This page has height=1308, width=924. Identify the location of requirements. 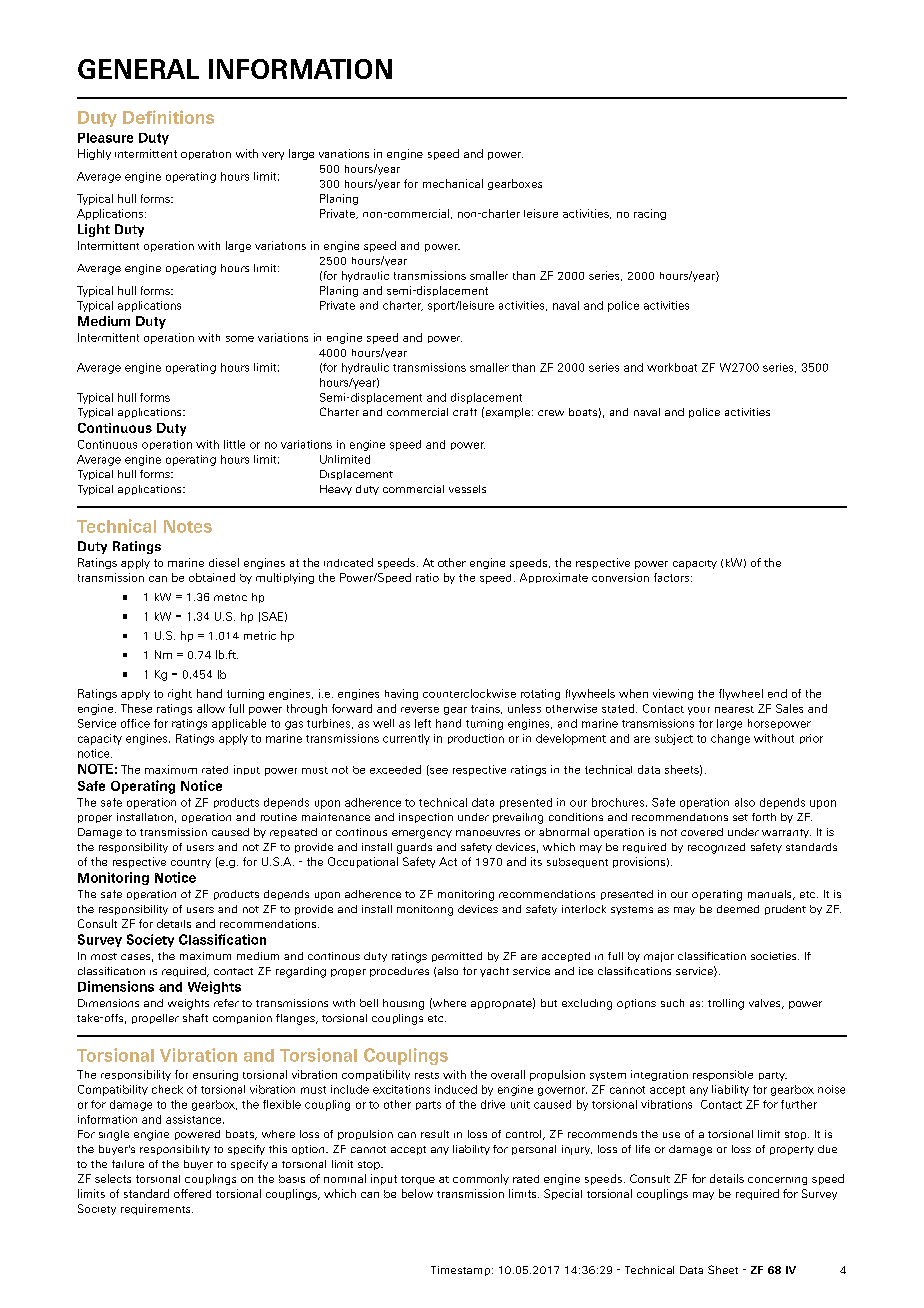
(157, 1209).
